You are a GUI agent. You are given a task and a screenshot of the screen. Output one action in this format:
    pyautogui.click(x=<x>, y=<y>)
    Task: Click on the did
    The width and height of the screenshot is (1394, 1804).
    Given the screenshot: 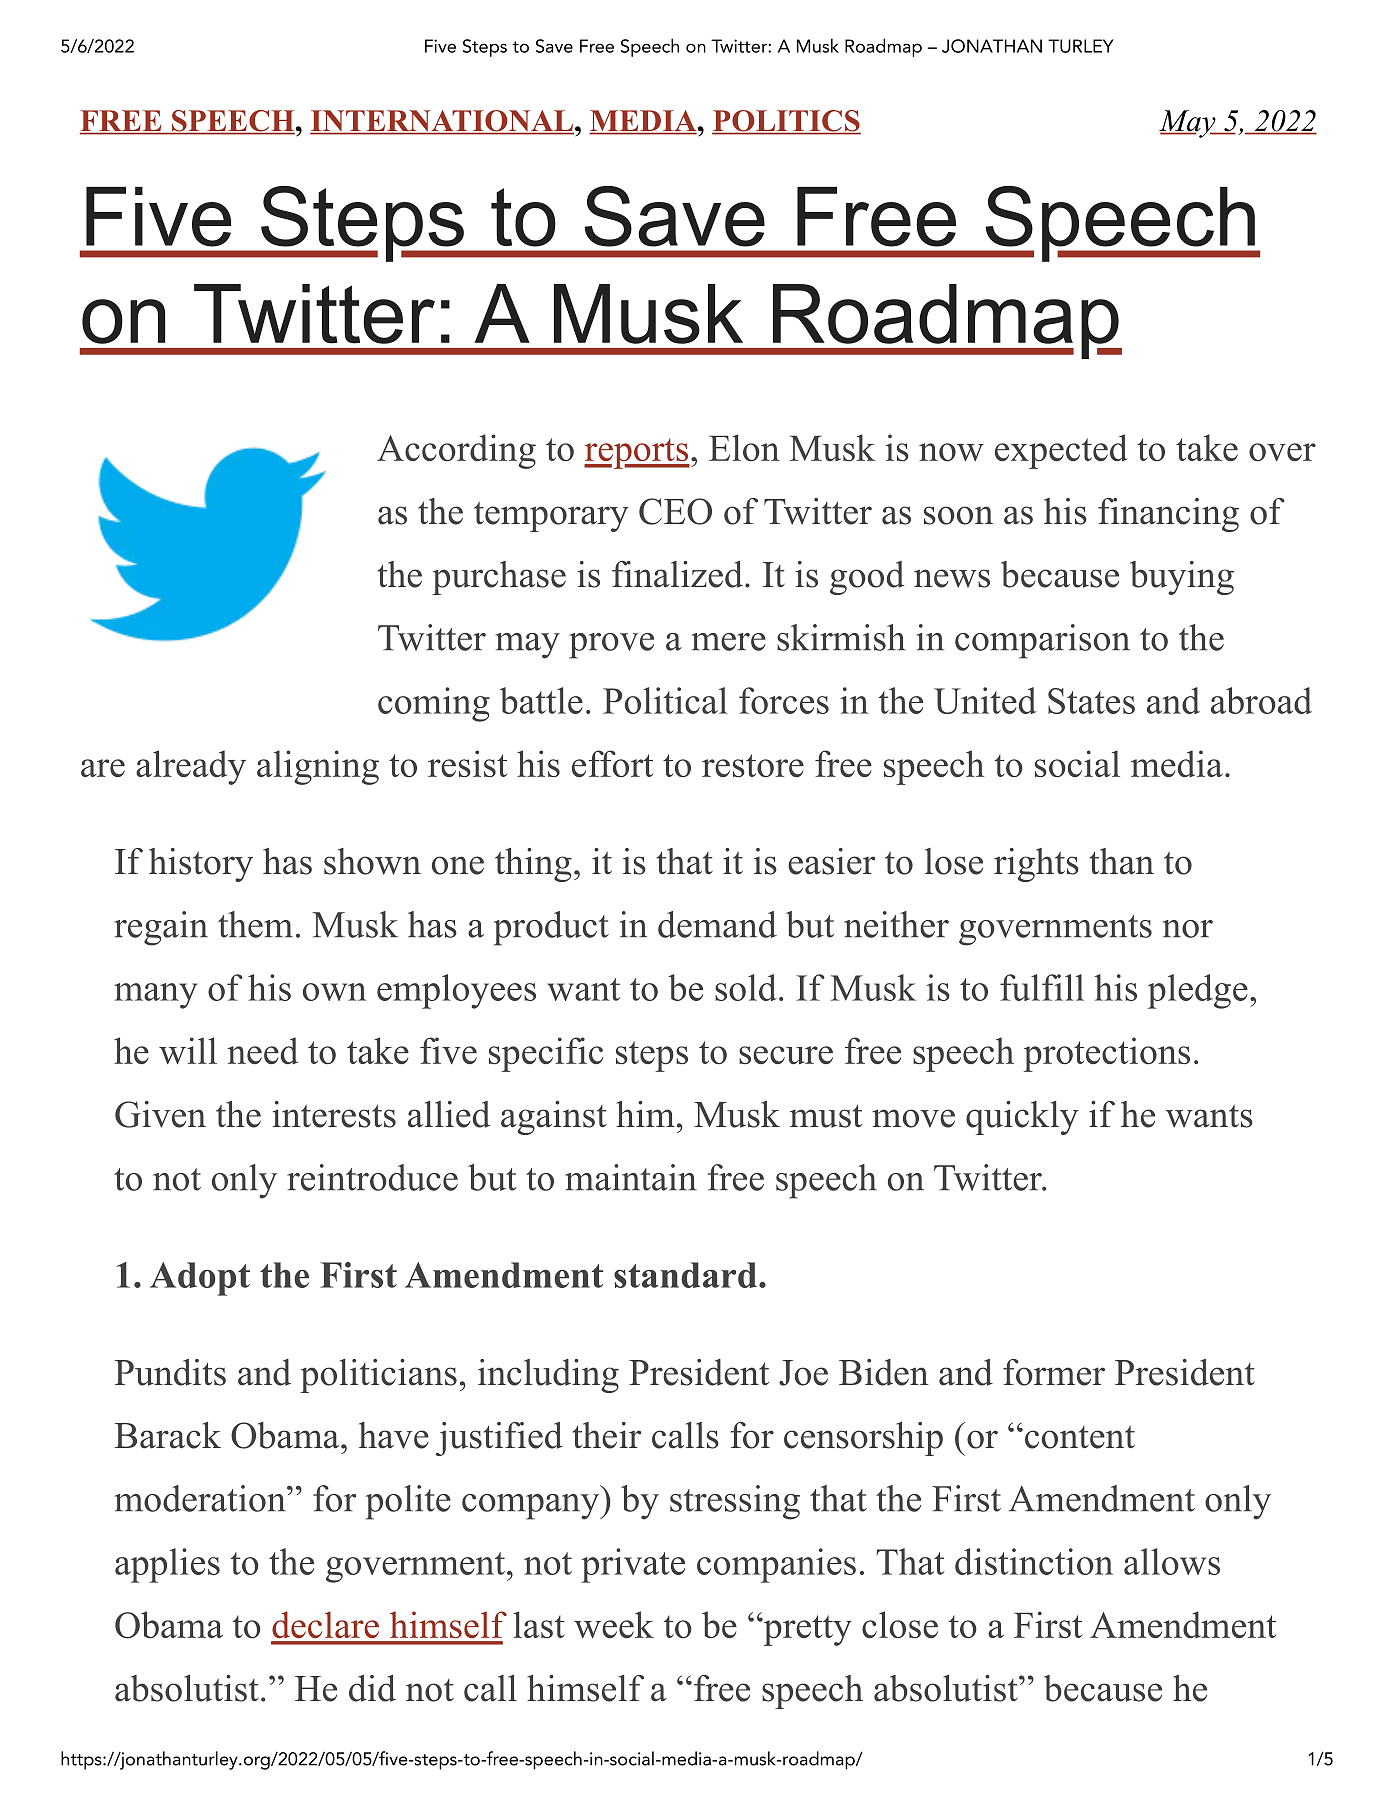 What is the action you would take?
    pyautogui.click(x=372, y=1688)
